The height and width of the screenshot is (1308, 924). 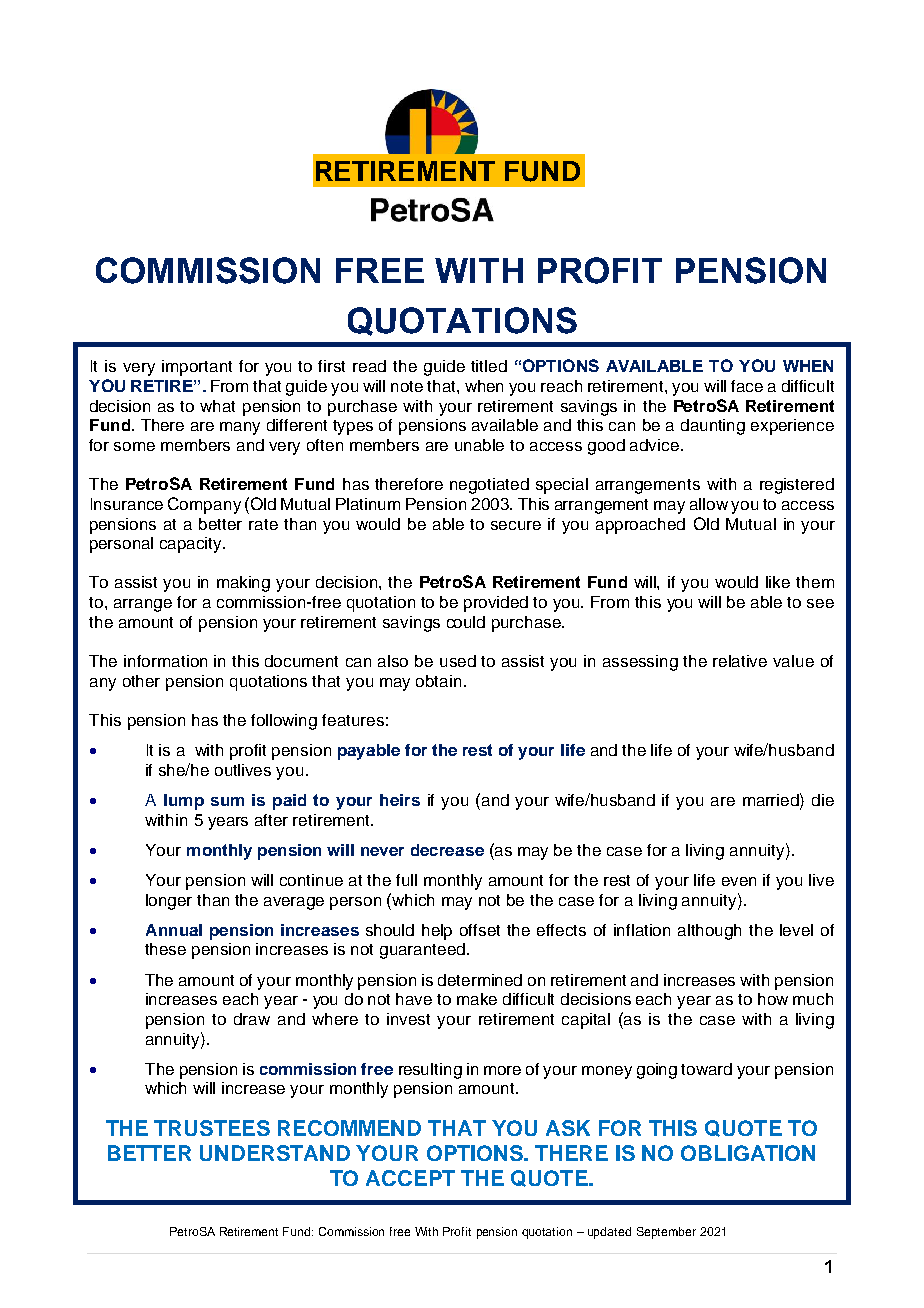 What do you see at coordinates (252, 1019) in the screenshot?
I see `draw` at bounding box center [252, 1019].
